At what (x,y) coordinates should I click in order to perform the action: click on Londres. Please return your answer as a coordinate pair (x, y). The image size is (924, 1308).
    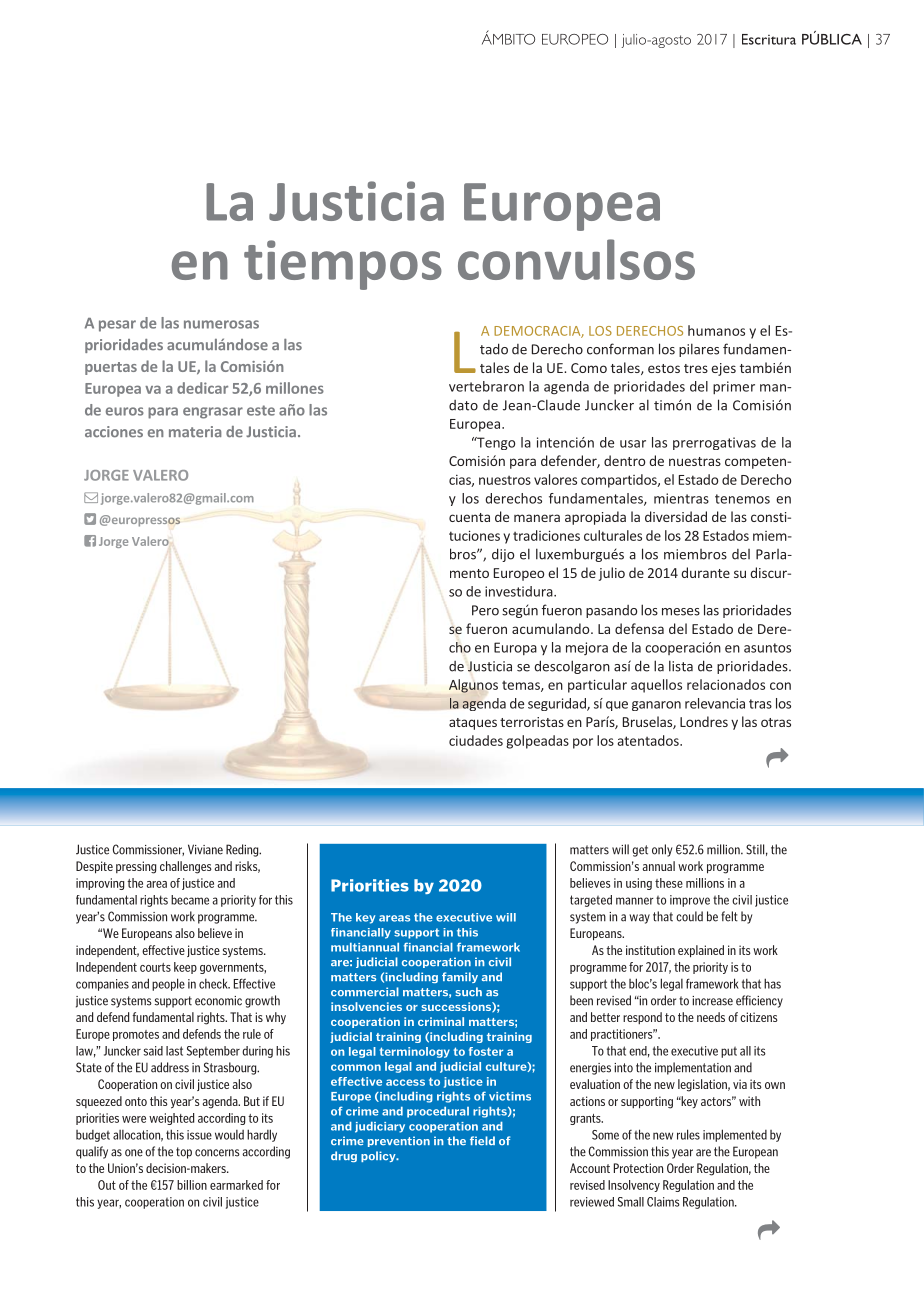
    Looking at the image, I should click on (704, 721).
